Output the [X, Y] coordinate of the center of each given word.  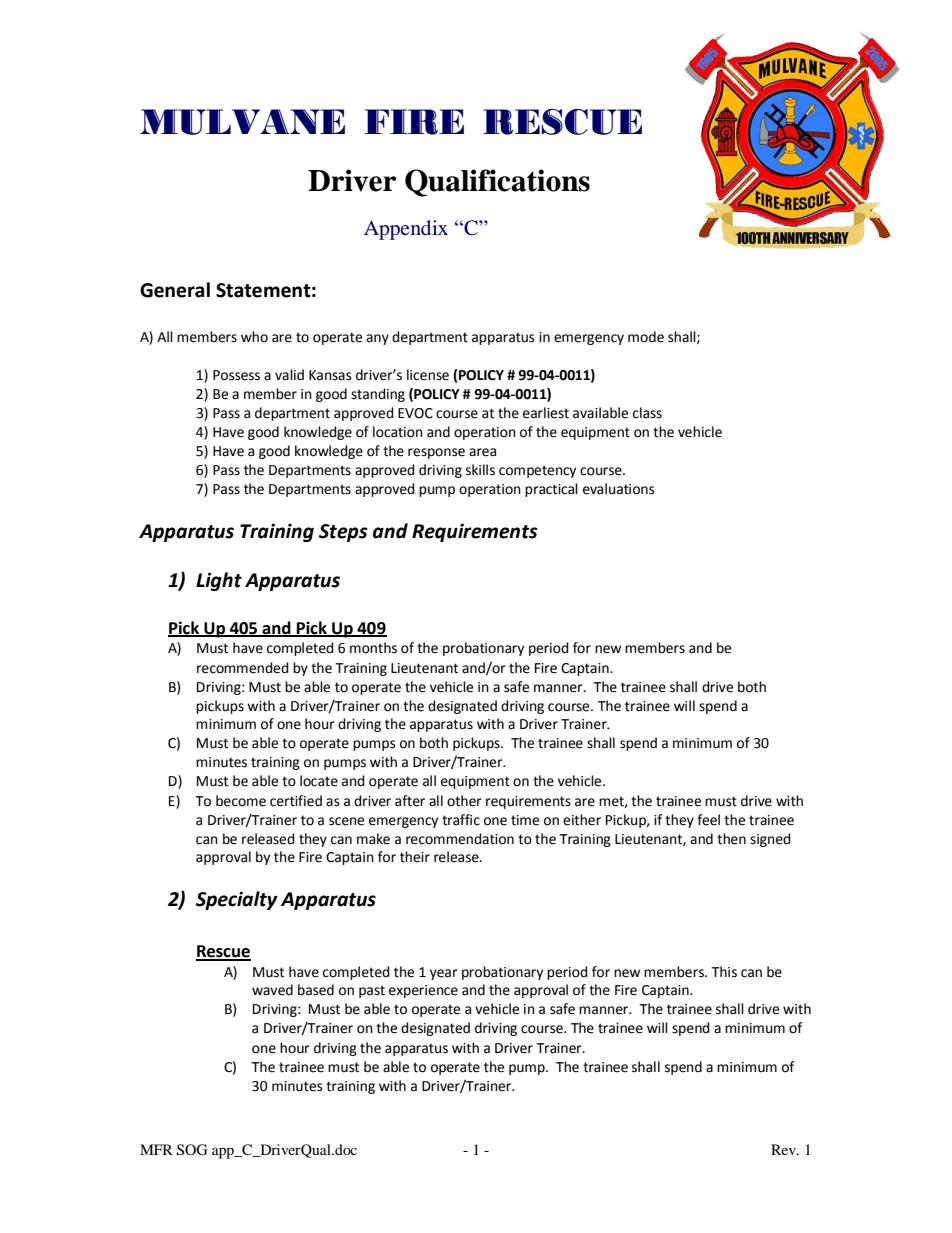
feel [708, 820]
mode [646, 337]
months [373, 648]
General [175, 290]
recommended [243, 668]
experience [423, 991]
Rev [784, 1149]
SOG [192, 1150]
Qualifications [497, 183]
